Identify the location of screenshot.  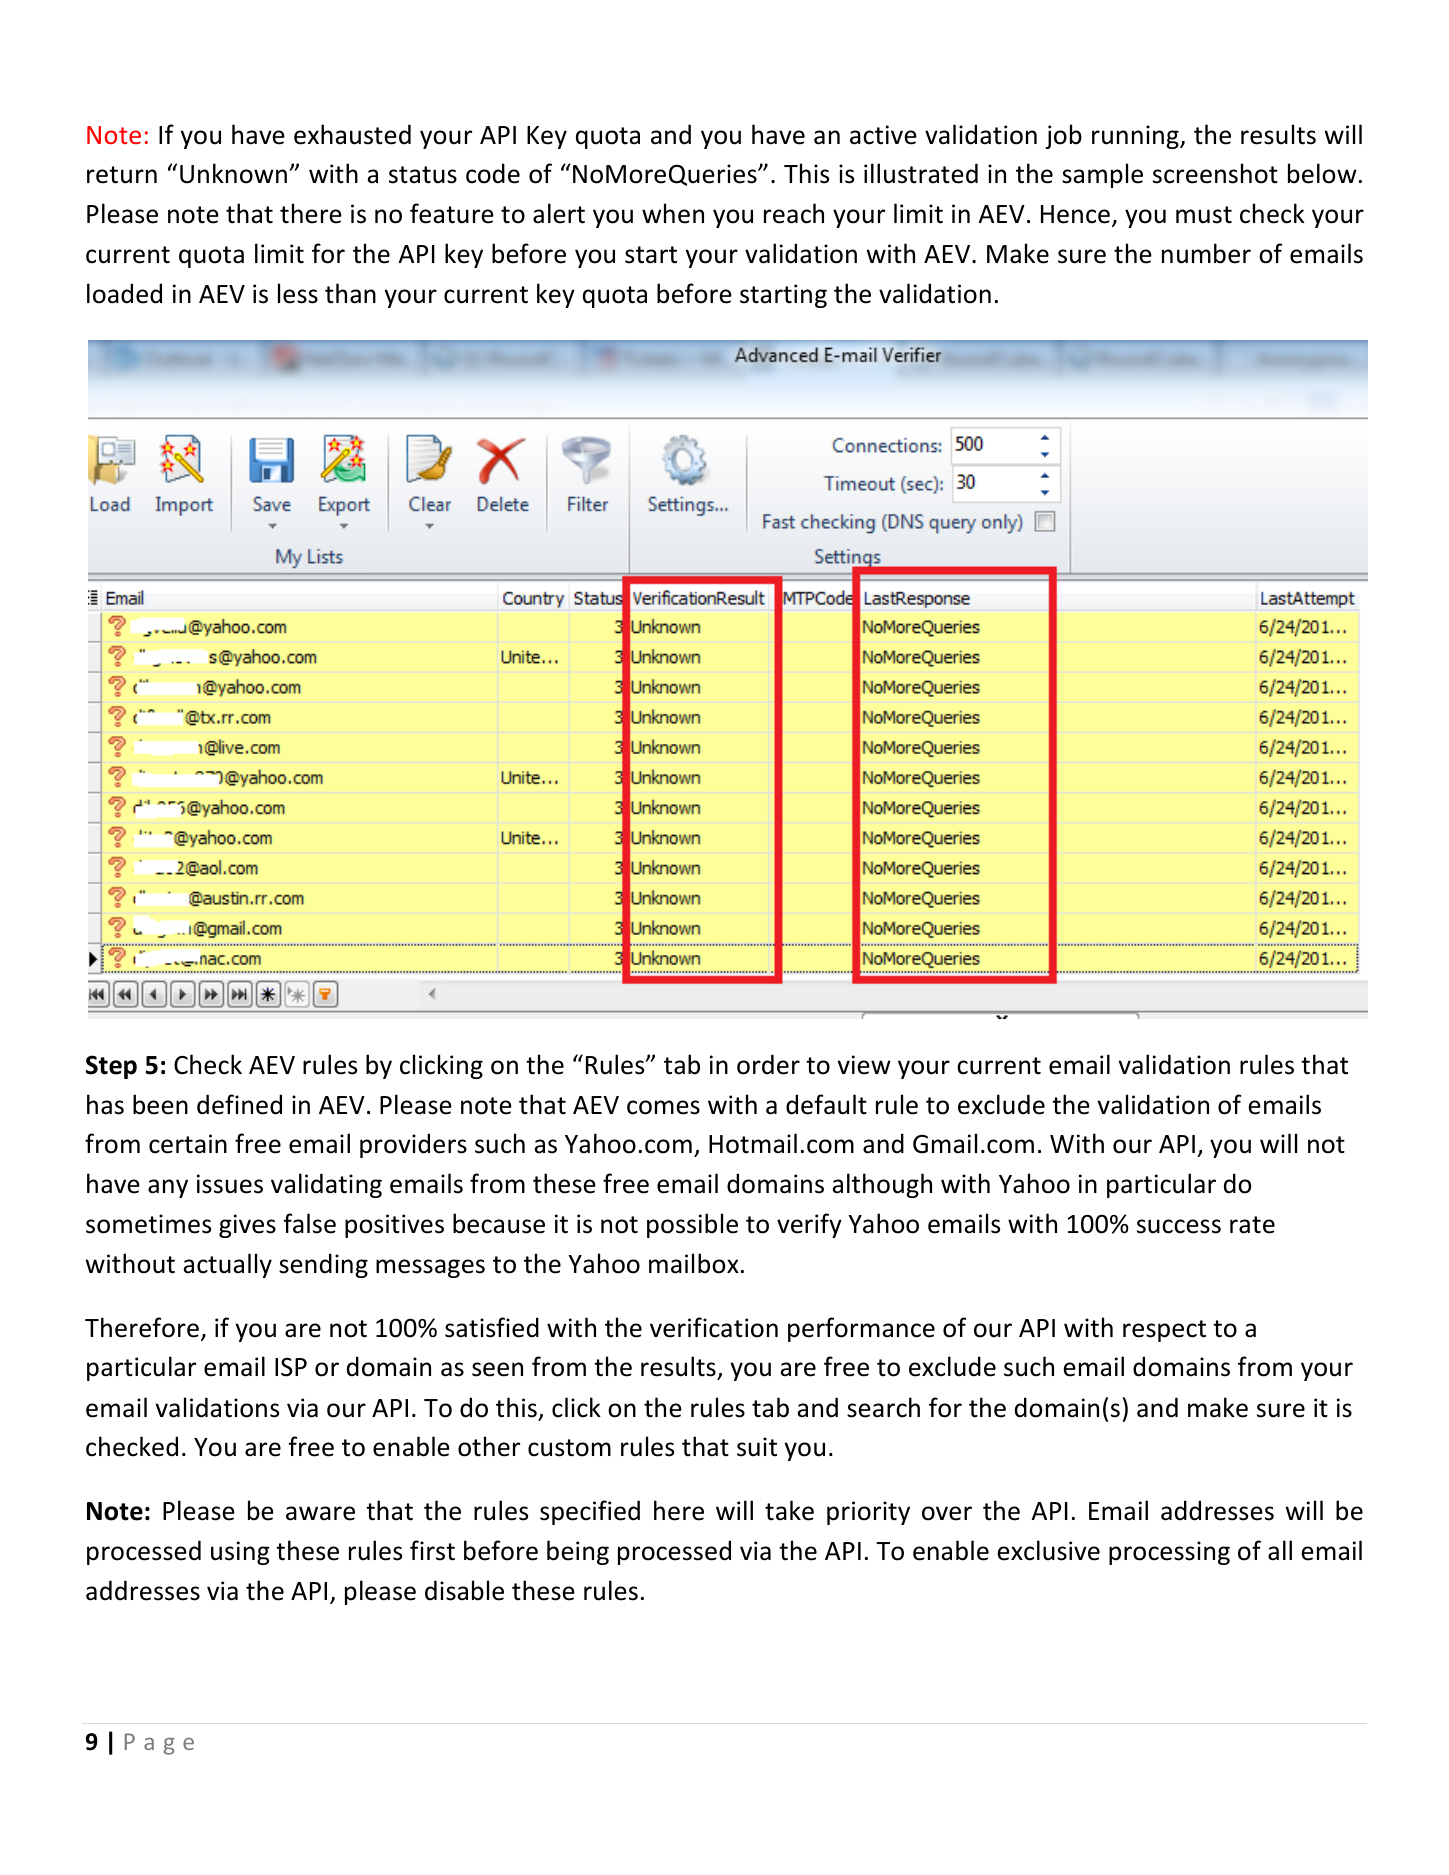
(1215, 173).
